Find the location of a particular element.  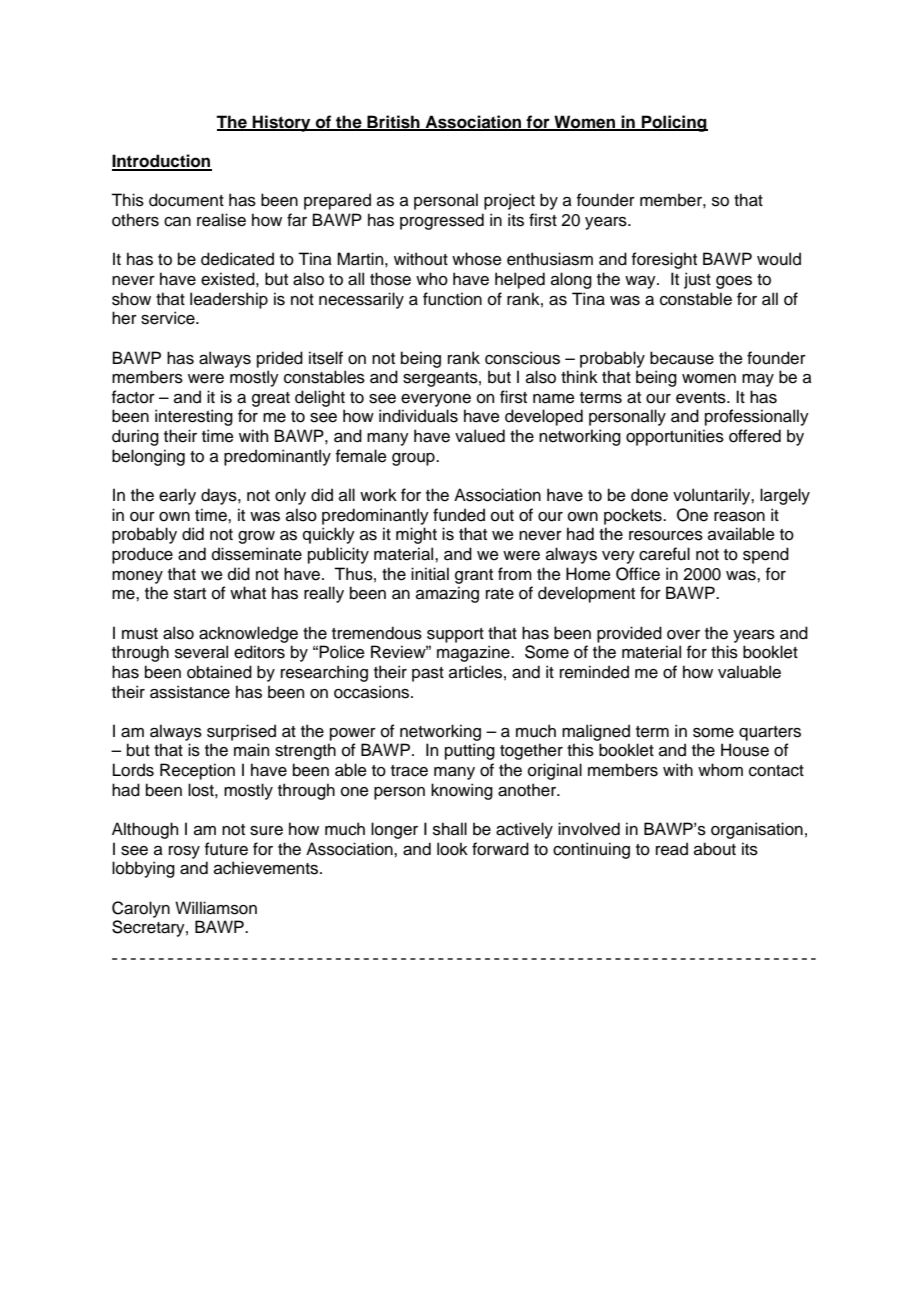

Introduction is located at coordinates (162, 162).
